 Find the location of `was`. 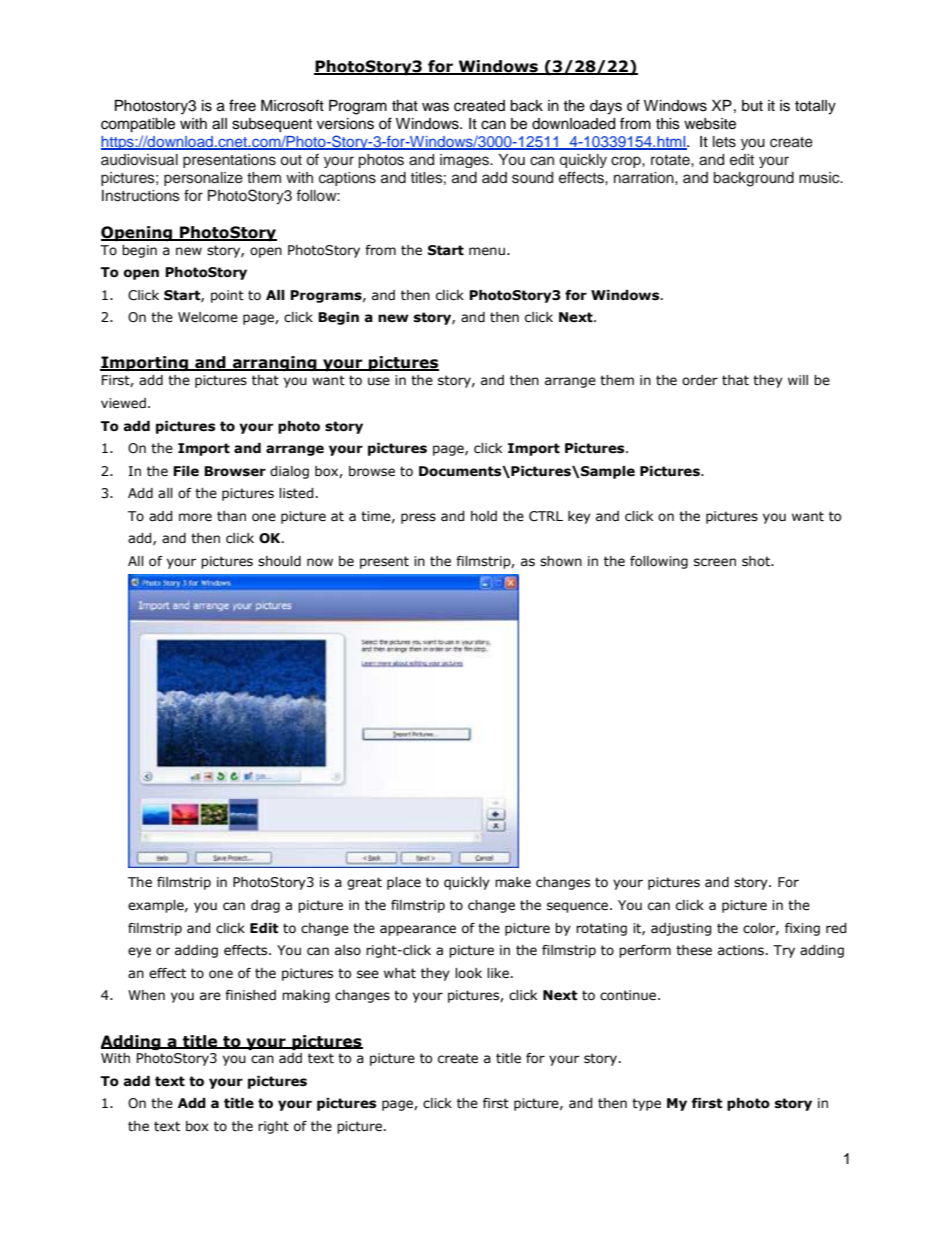

was is located at coordinates (435, 107).
